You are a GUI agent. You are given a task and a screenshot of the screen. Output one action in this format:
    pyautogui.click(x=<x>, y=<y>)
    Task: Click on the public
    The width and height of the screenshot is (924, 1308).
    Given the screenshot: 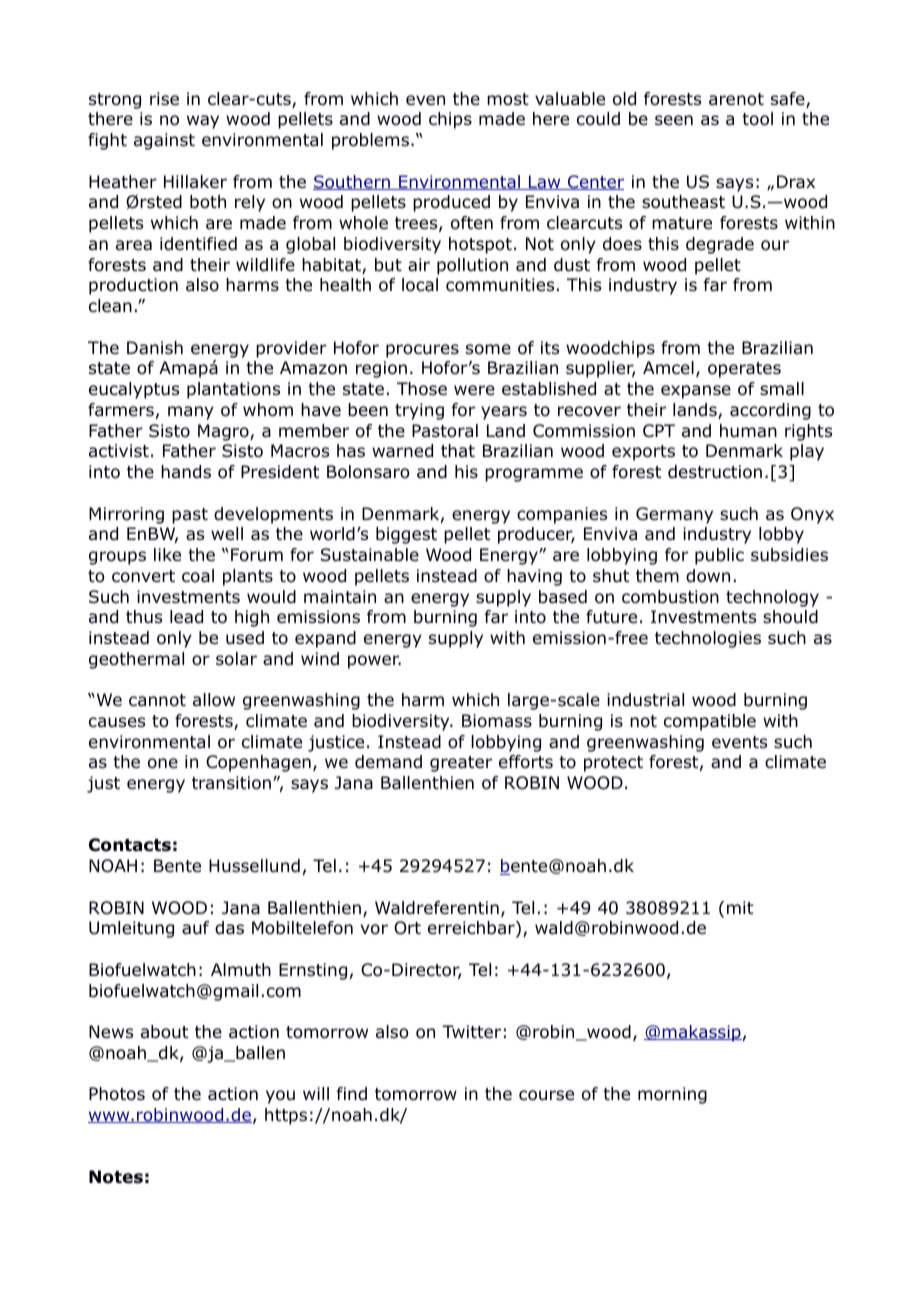 What is the action you would take?
    pyautogui.click(x=719, y=556)
